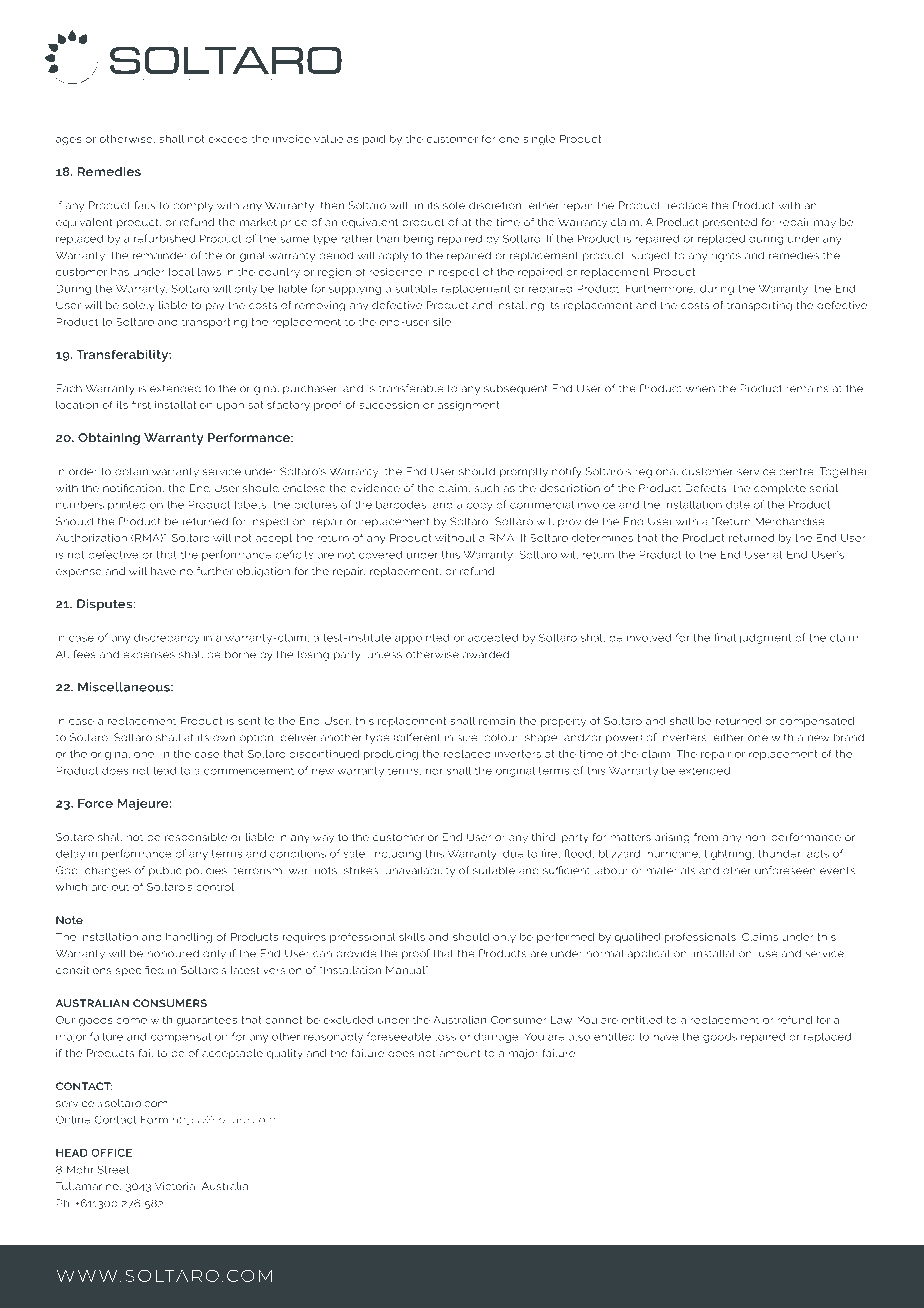  Describe the element at coordinates (380, 554) in the screenshot. I see `covered` at that location.
